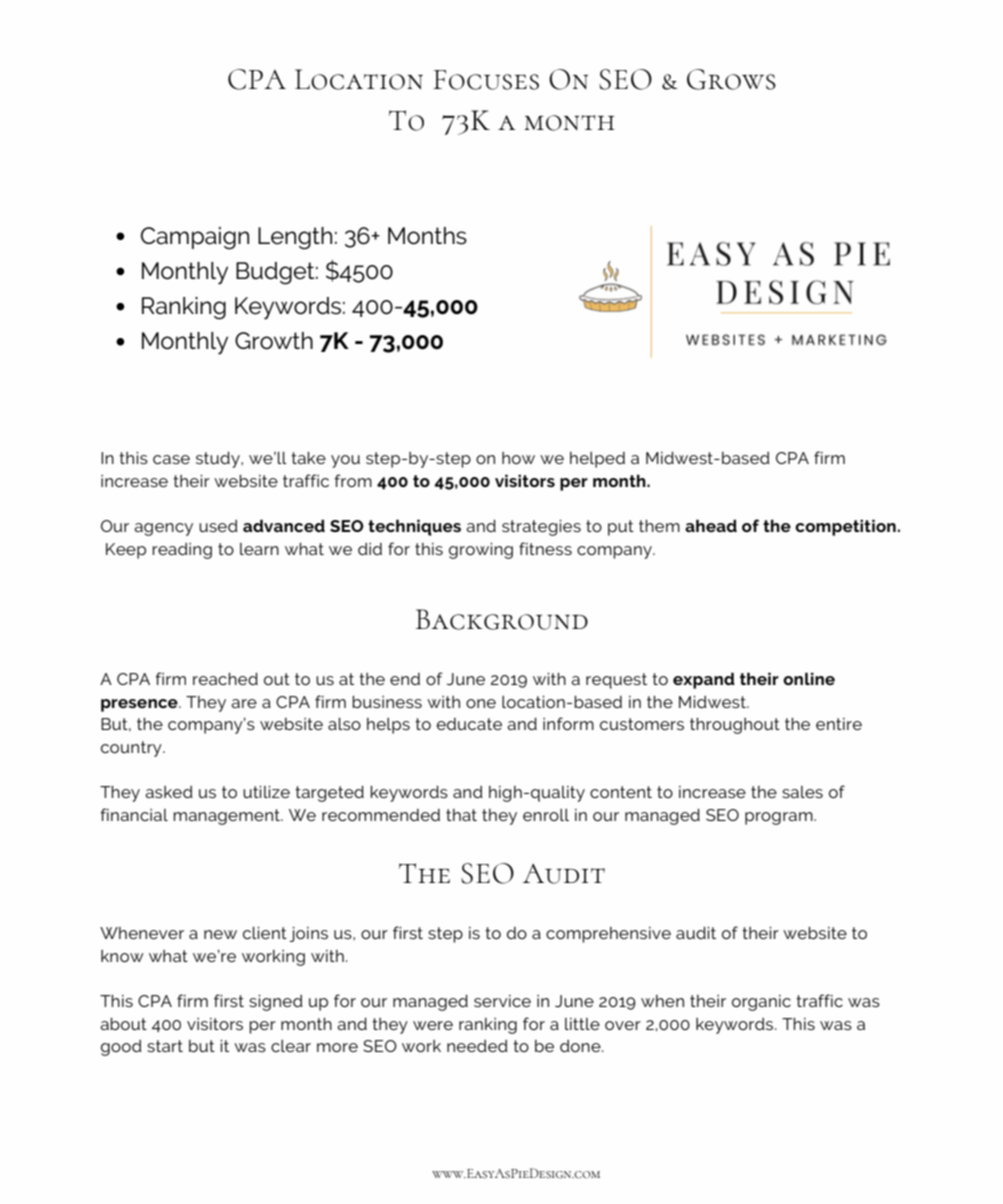 This screenshot has height=1204, width=1003. I want to click on Grows, so click(731, 79).
